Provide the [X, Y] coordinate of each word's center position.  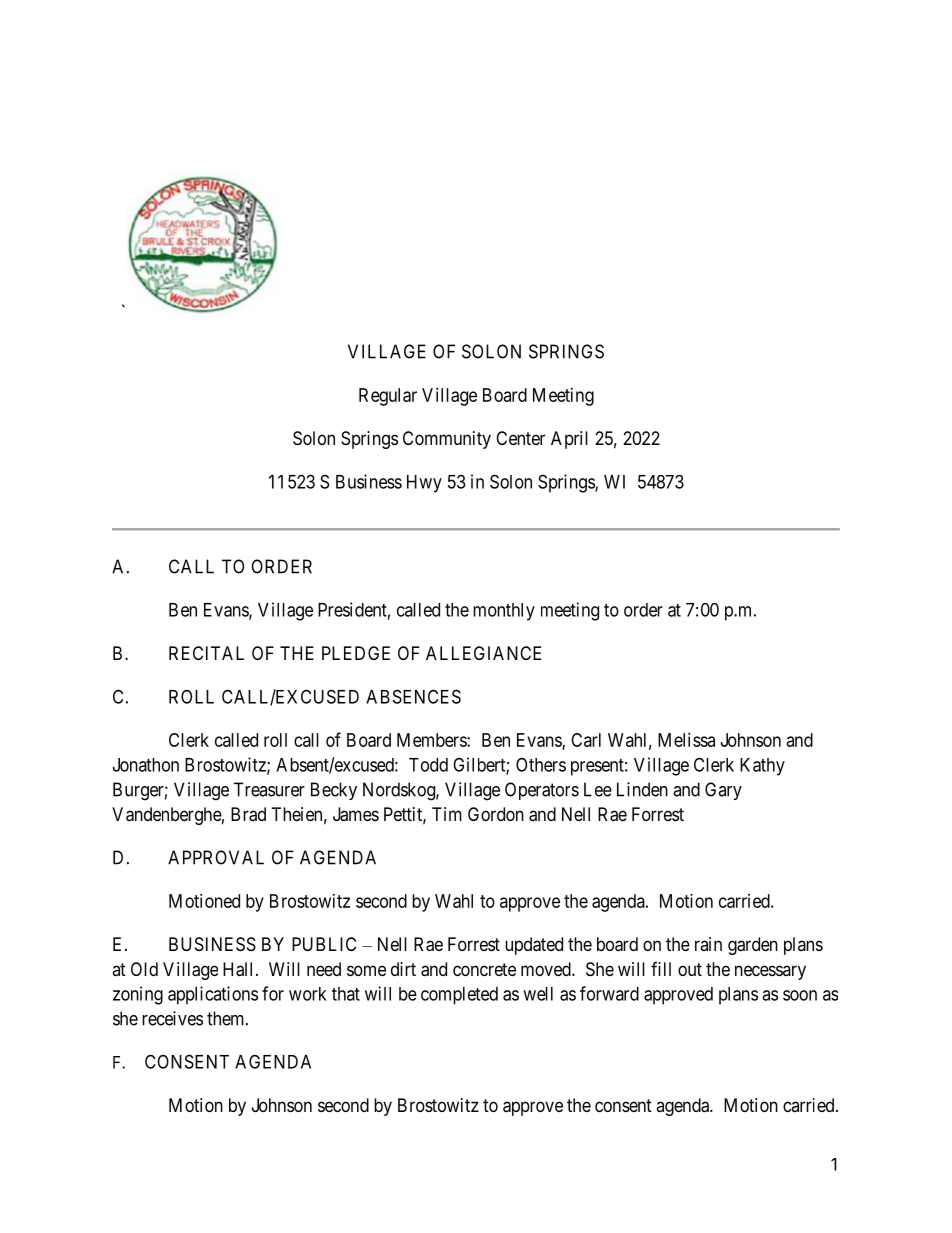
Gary [723, 791]
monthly [504, 612]
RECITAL [206, 653]
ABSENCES [413, 696]
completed [459, 996]
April [569, 440]
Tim [447, 814]
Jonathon [146, 765]
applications [213, 995]
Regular [388, 397]
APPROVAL [216, 857]
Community [447, 440]
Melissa [686, 740]
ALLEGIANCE [483, 653]
